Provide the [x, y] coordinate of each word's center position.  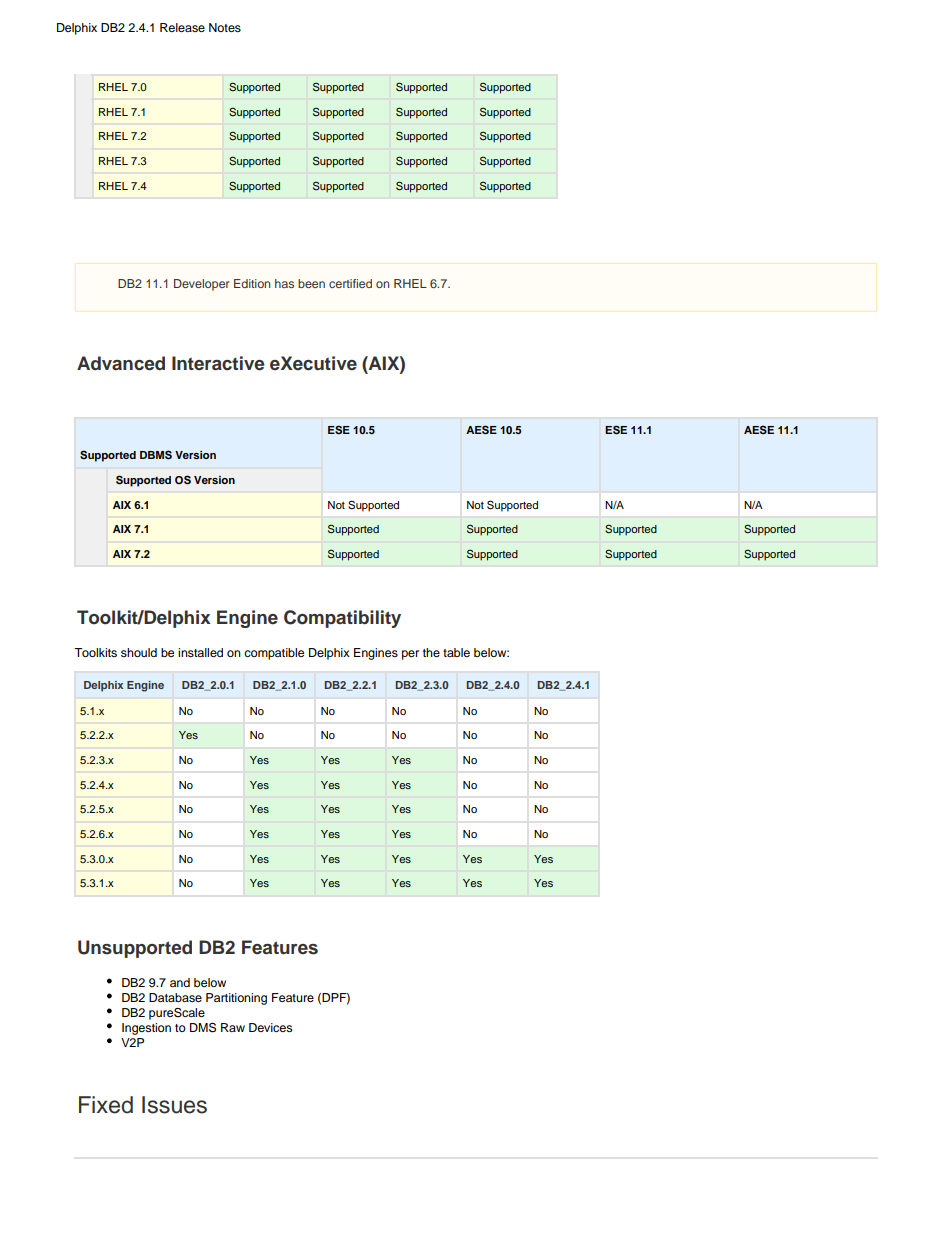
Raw [233, 1027]
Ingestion [146, 1029]
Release [182, 27]
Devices [270, 1027]
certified [350, 283]
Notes [225, 27]
